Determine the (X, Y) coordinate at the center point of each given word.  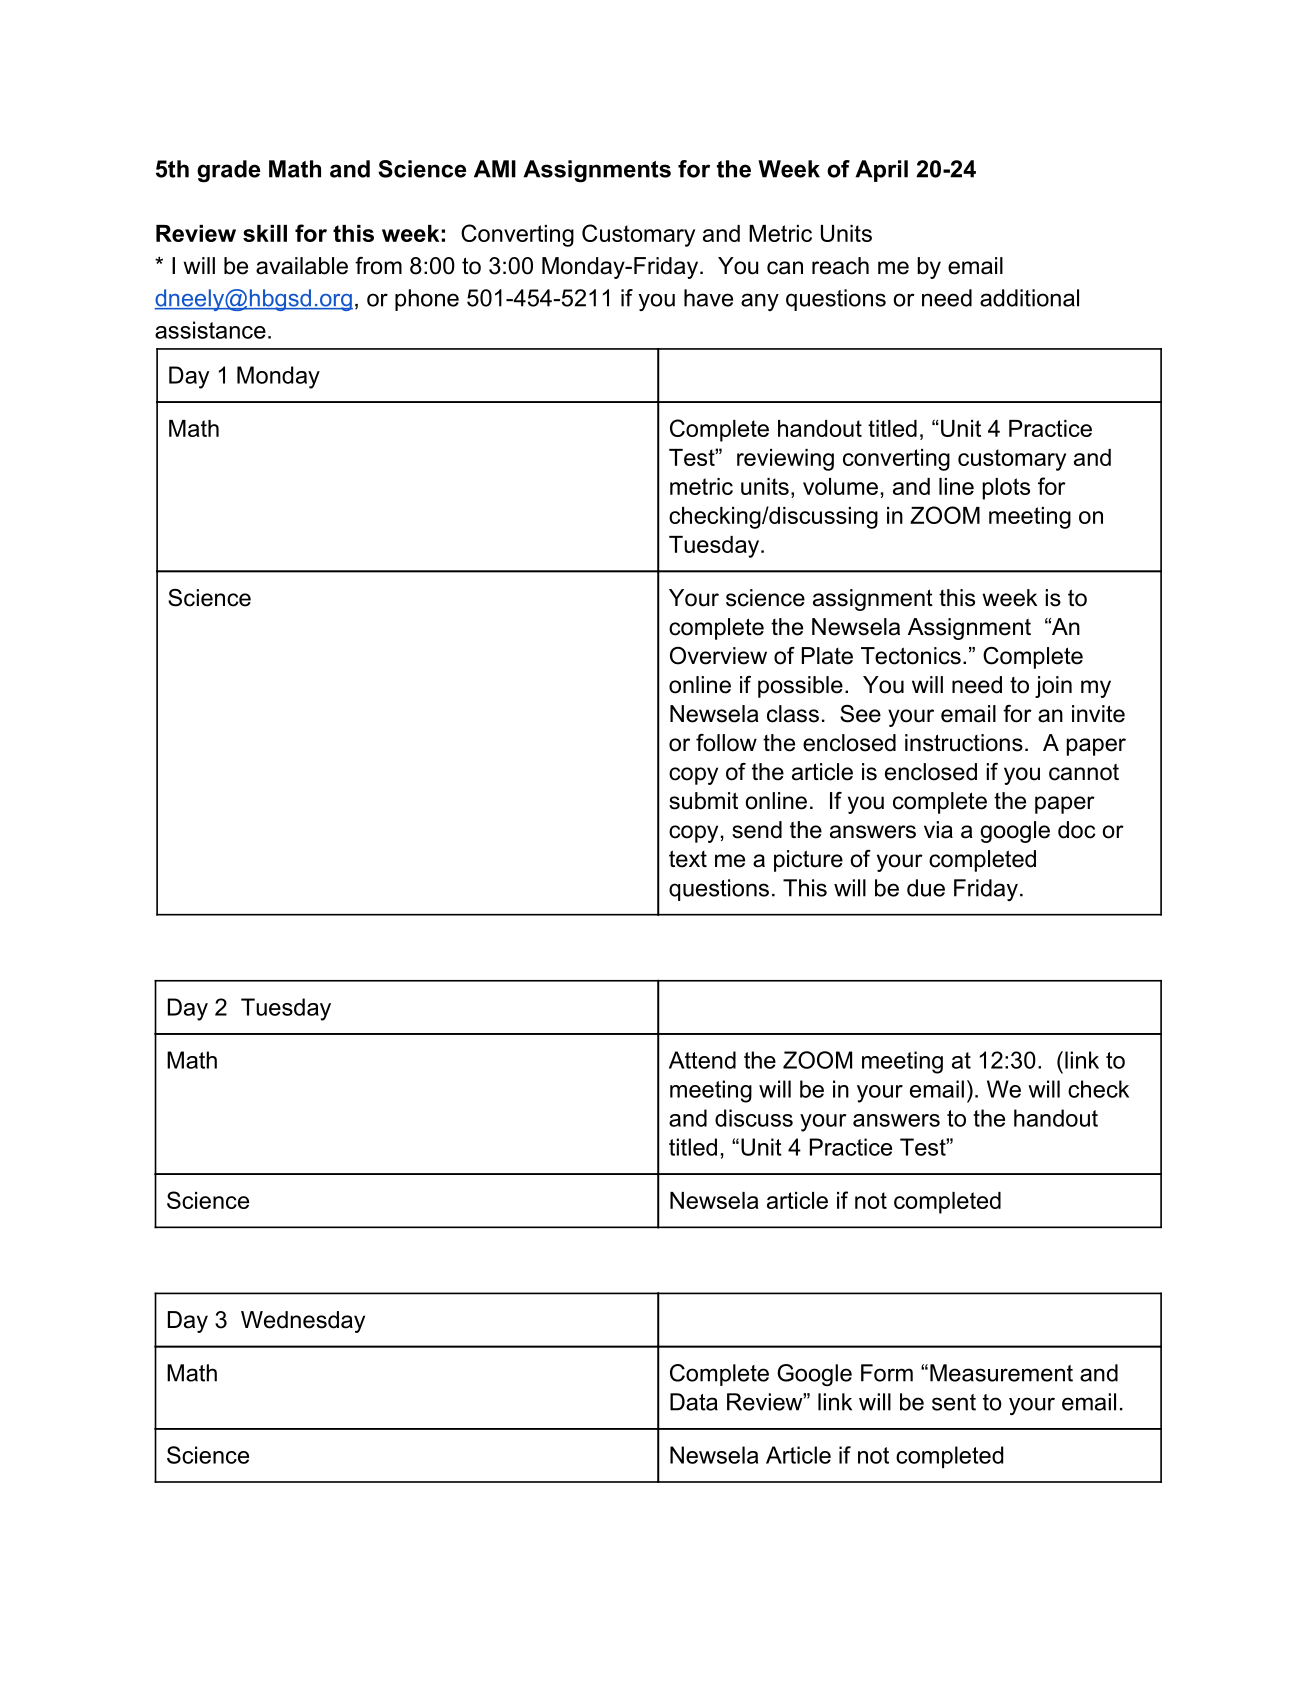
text (688, 859)
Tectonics (911, 656)
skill (265, 233)
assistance (210, 330)
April (881, 171)
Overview (718, 656)
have (708, 298)
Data (694, 1402)
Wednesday (303, 1322)
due (926, 888)
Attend (702, 1060)
